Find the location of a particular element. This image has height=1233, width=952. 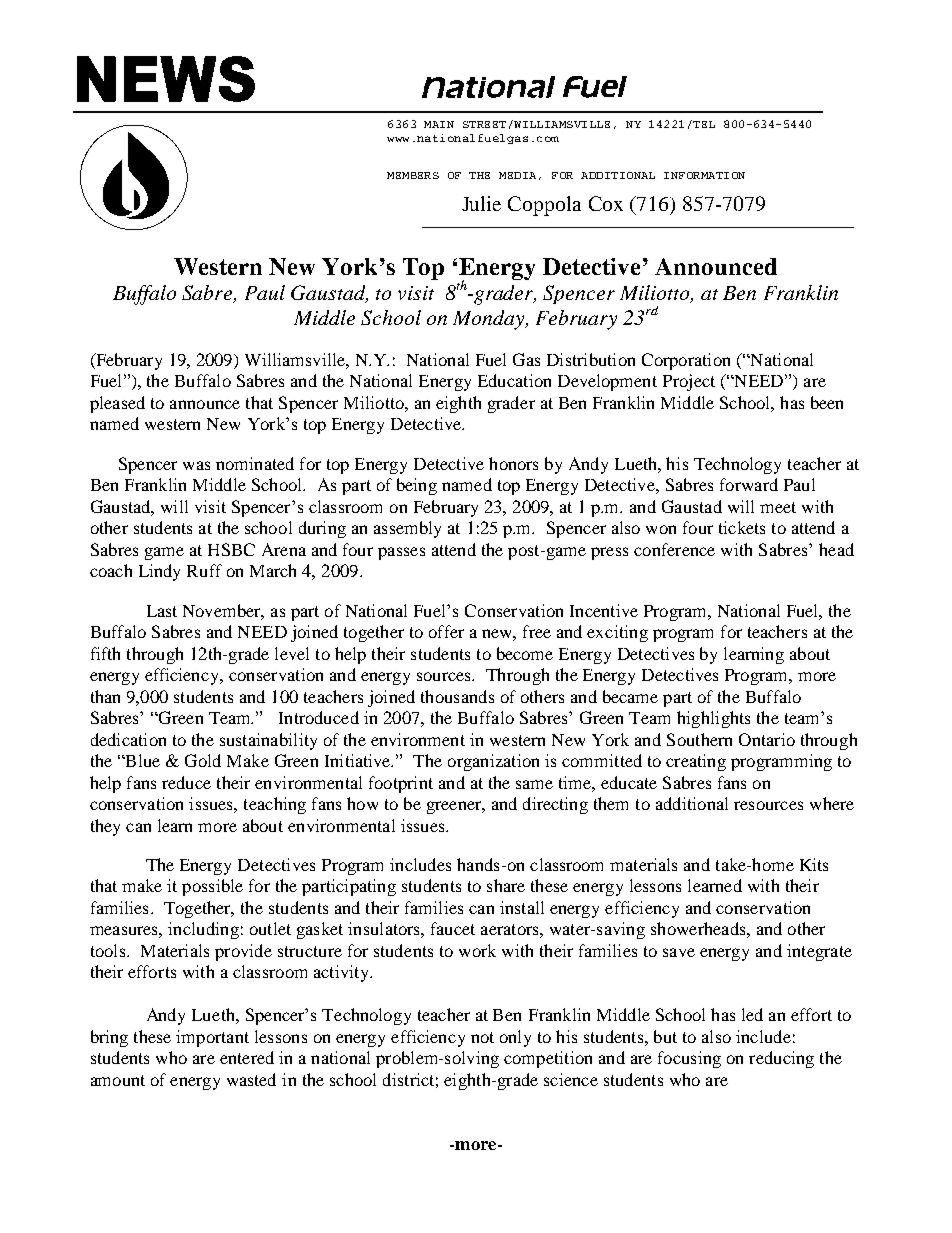

MEMBERS is located at coordinates (413, 175).
